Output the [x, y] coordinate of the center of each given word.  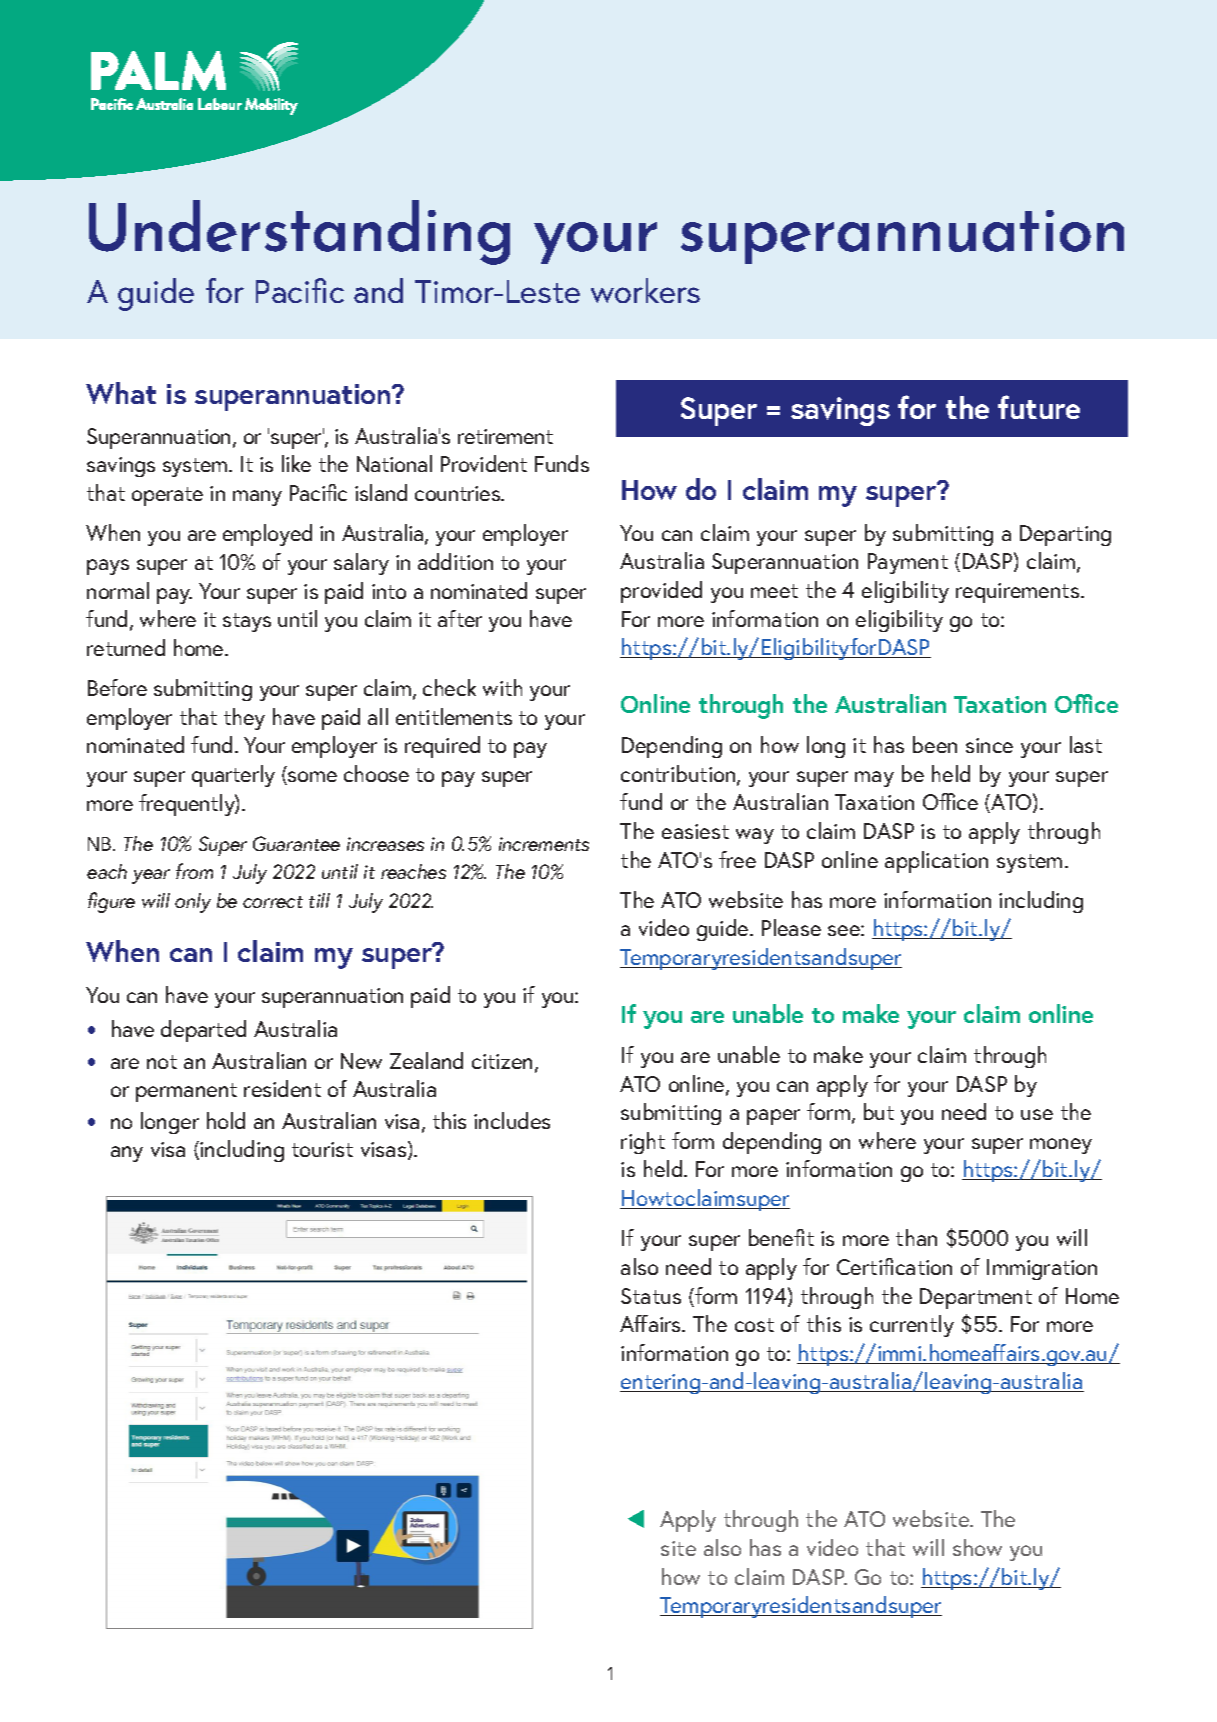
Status [651, 1296]
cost [754, 1325]
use [1037, 1114]
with [502, 687]
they [244, 719]
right [643, 1143]
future [1039, 407]
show [977, 1547]
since [989, 745]
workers [645, 290]
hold [226, 1120]
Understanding [299, 232]
